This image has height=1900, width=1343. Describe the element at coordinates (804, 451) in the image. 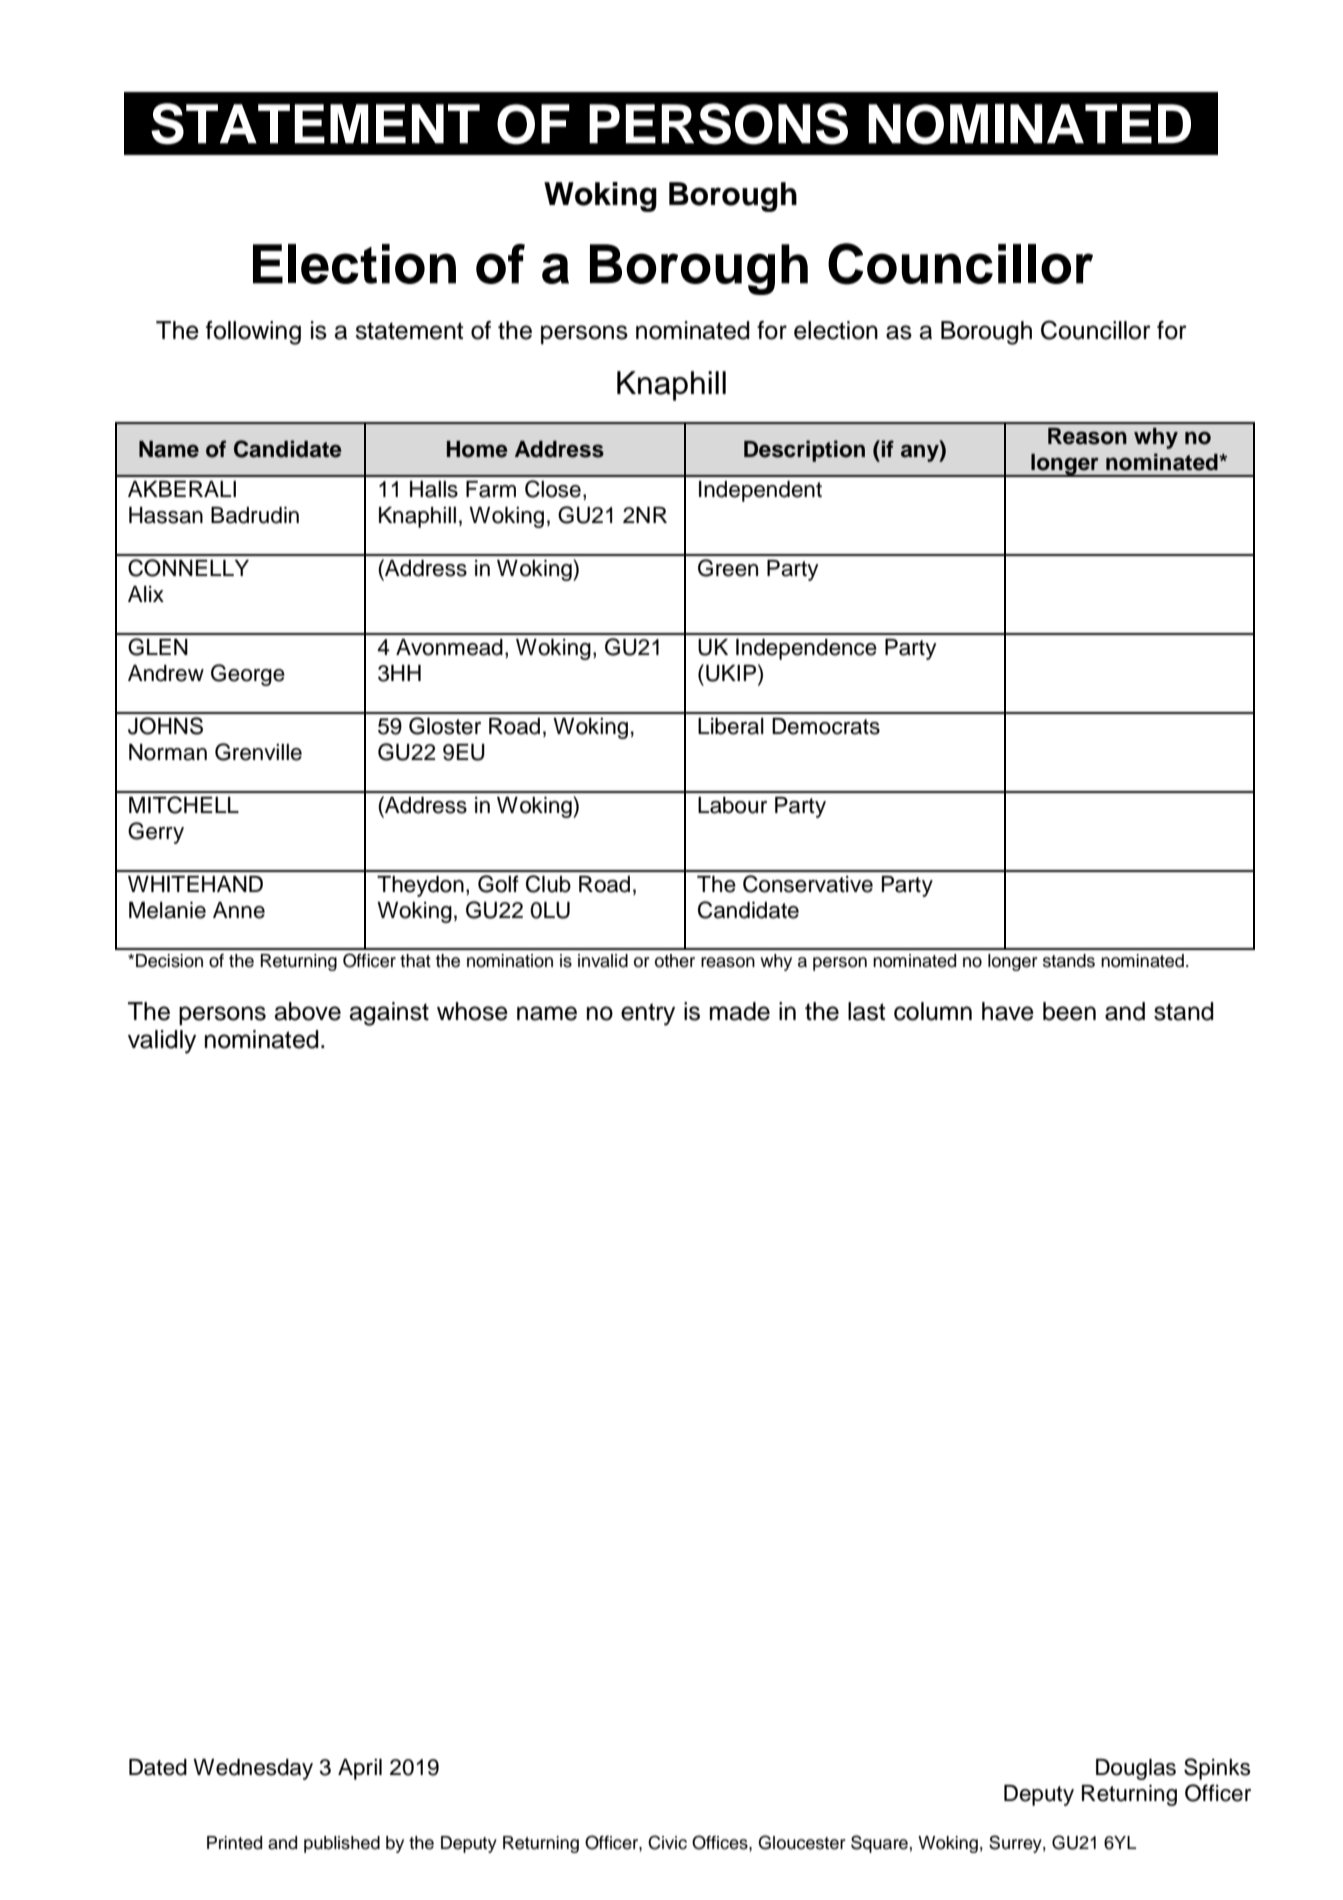

I see `Description` at that location.
